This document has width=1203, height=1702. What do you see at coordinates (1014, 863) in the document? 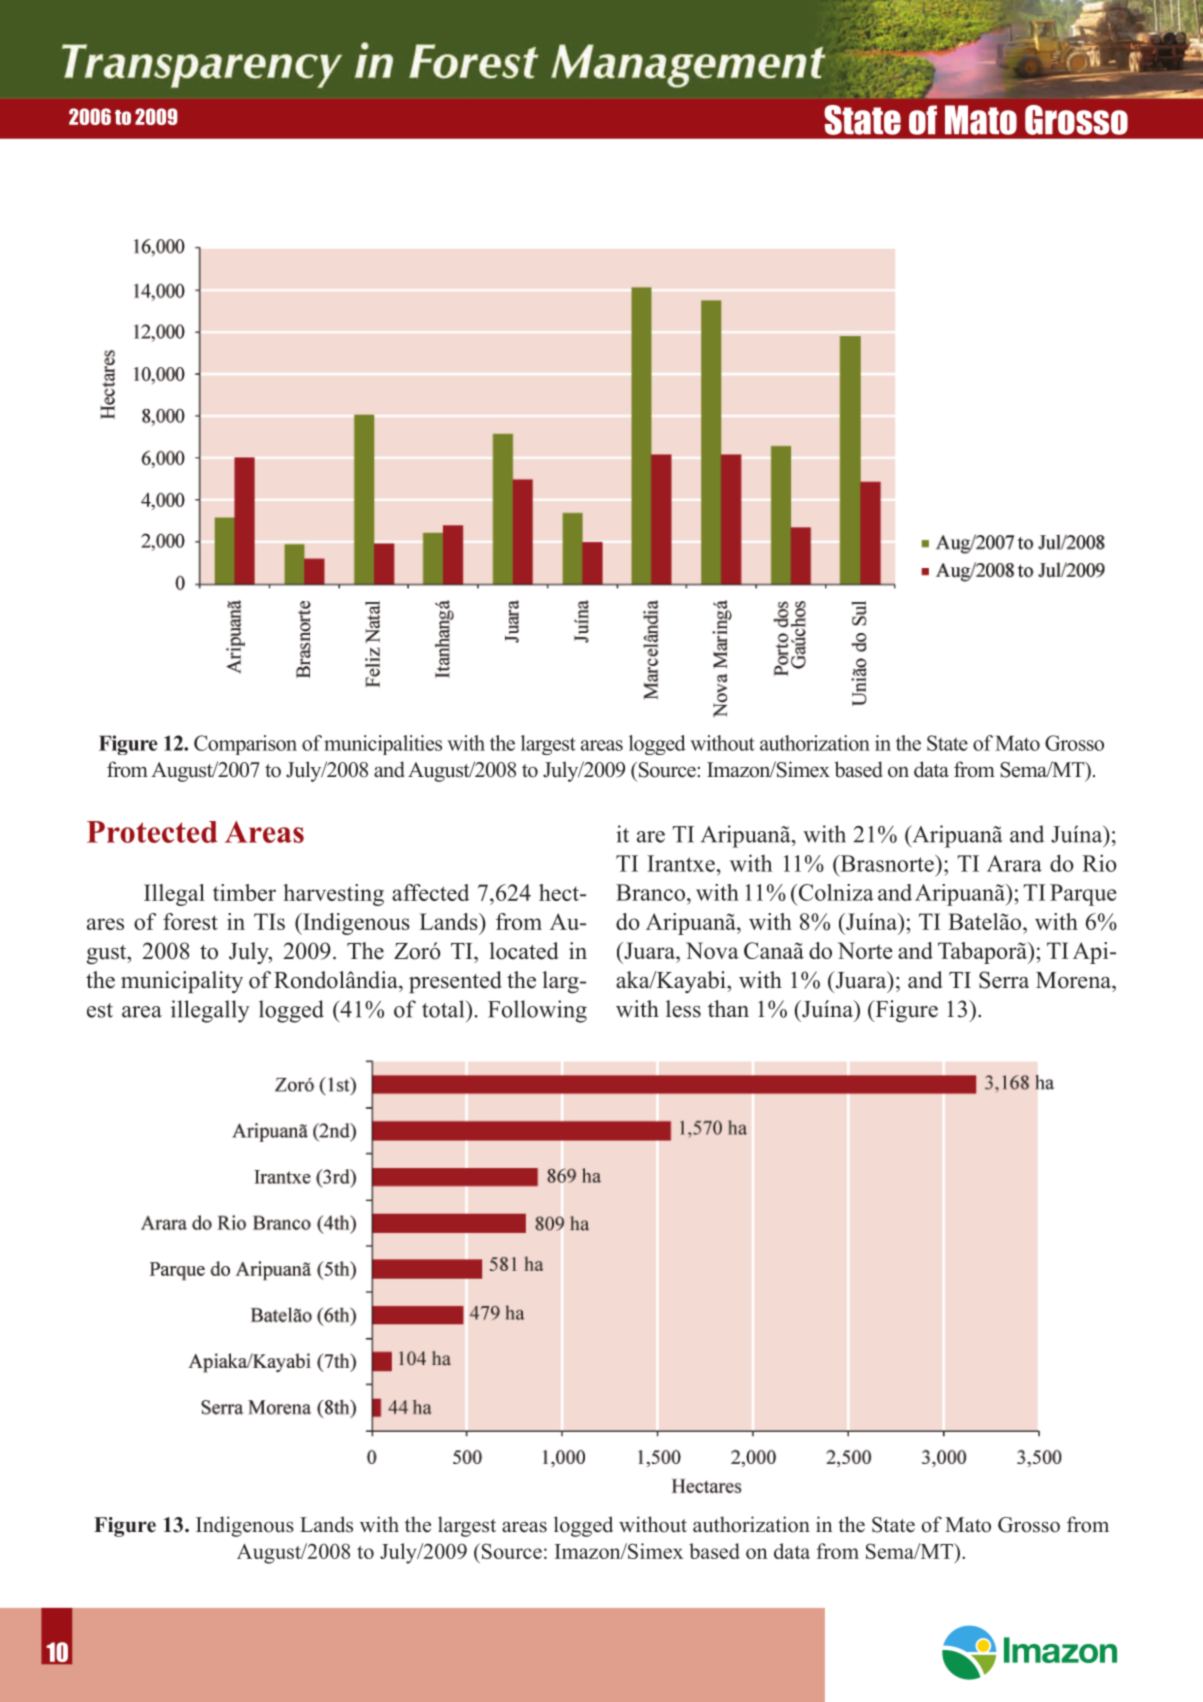
I see `Arara` at bounding box center [1014, 863].
